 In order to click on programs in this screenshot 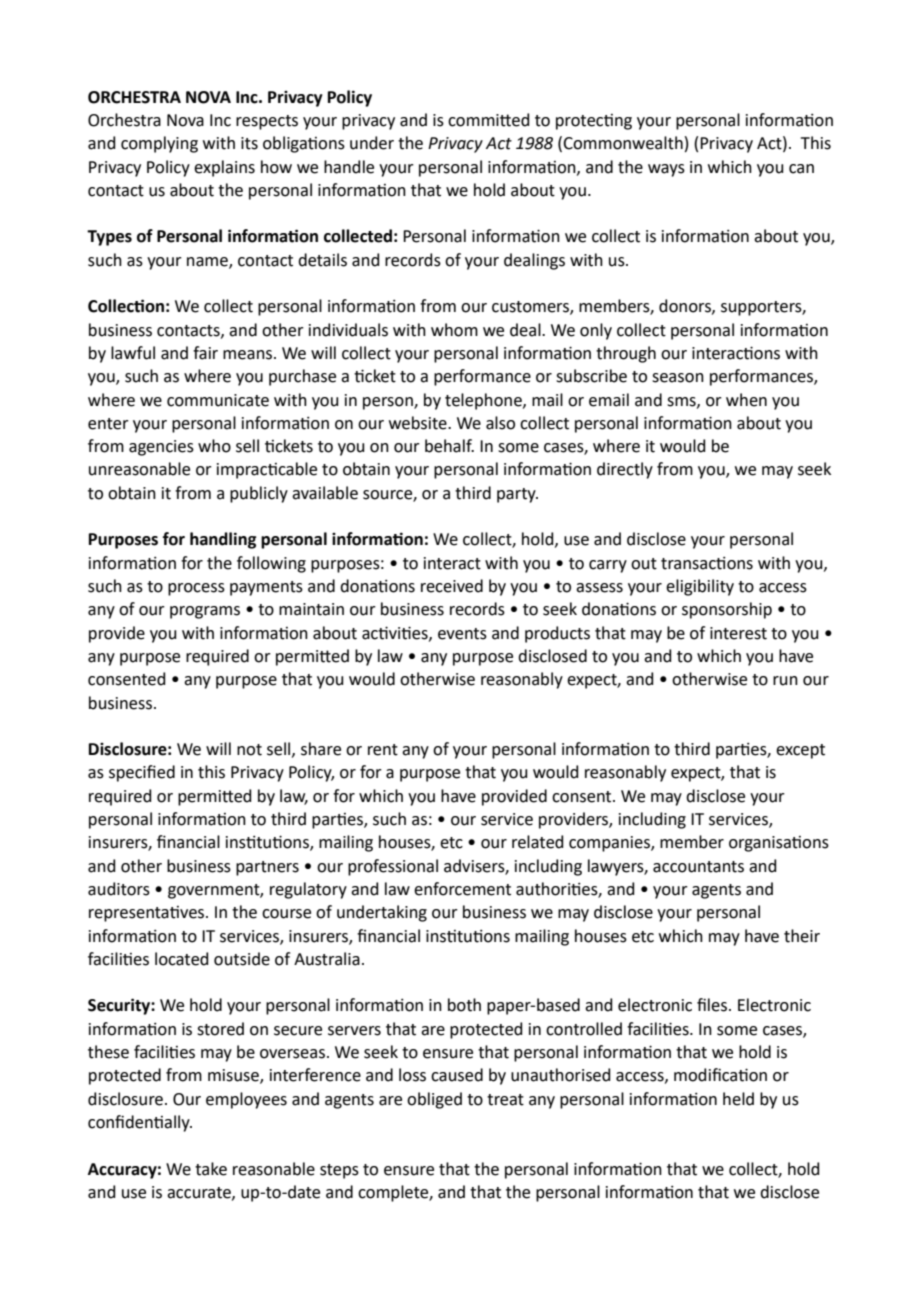, I will do `click(205, 612)`.
